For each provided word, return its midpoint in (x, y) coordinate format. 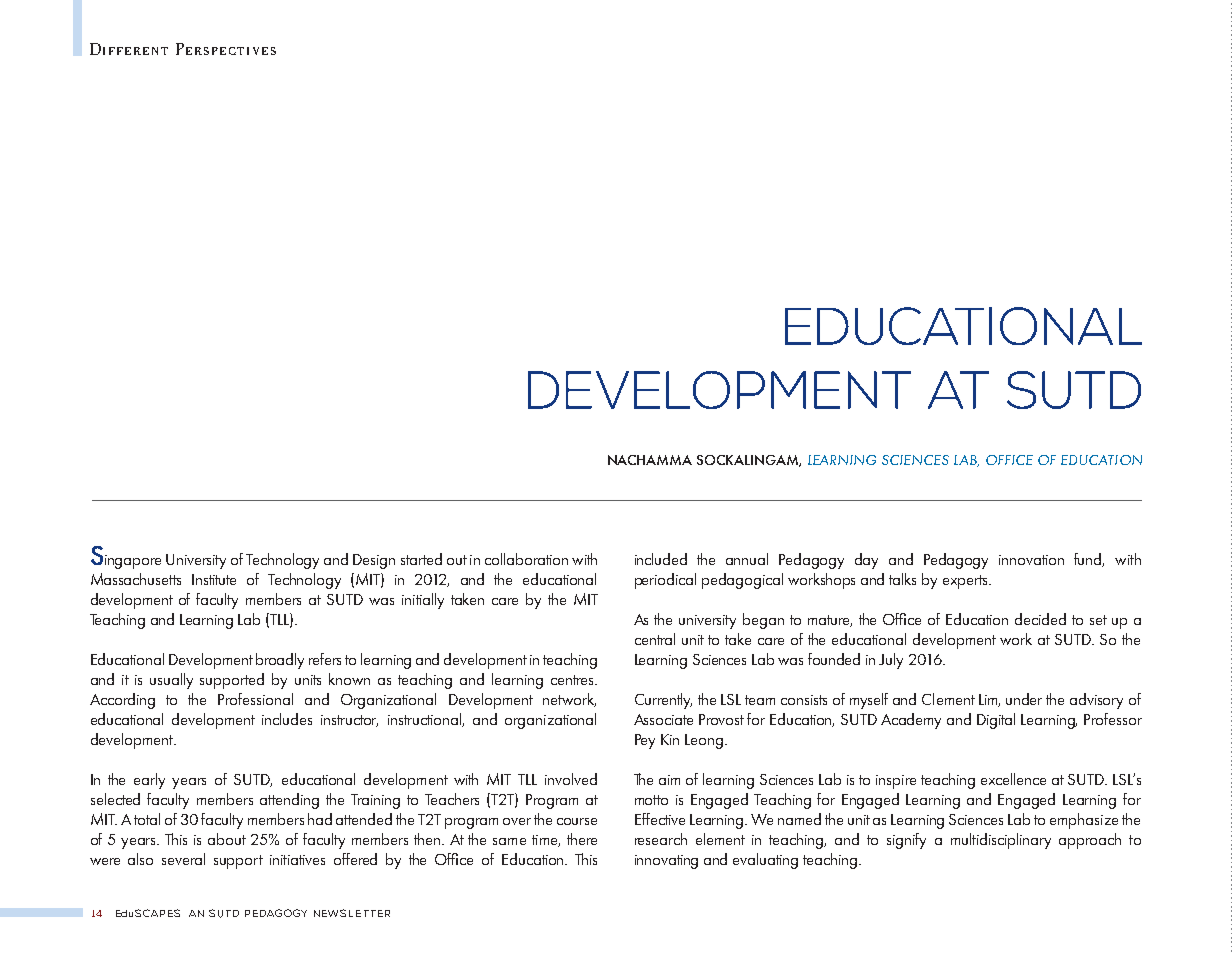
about (227, 839)
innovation (1031, 560)
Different (129, 49)
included (661, 559)
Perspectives (226, 49)
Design (374, 561)
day (866, 561)
